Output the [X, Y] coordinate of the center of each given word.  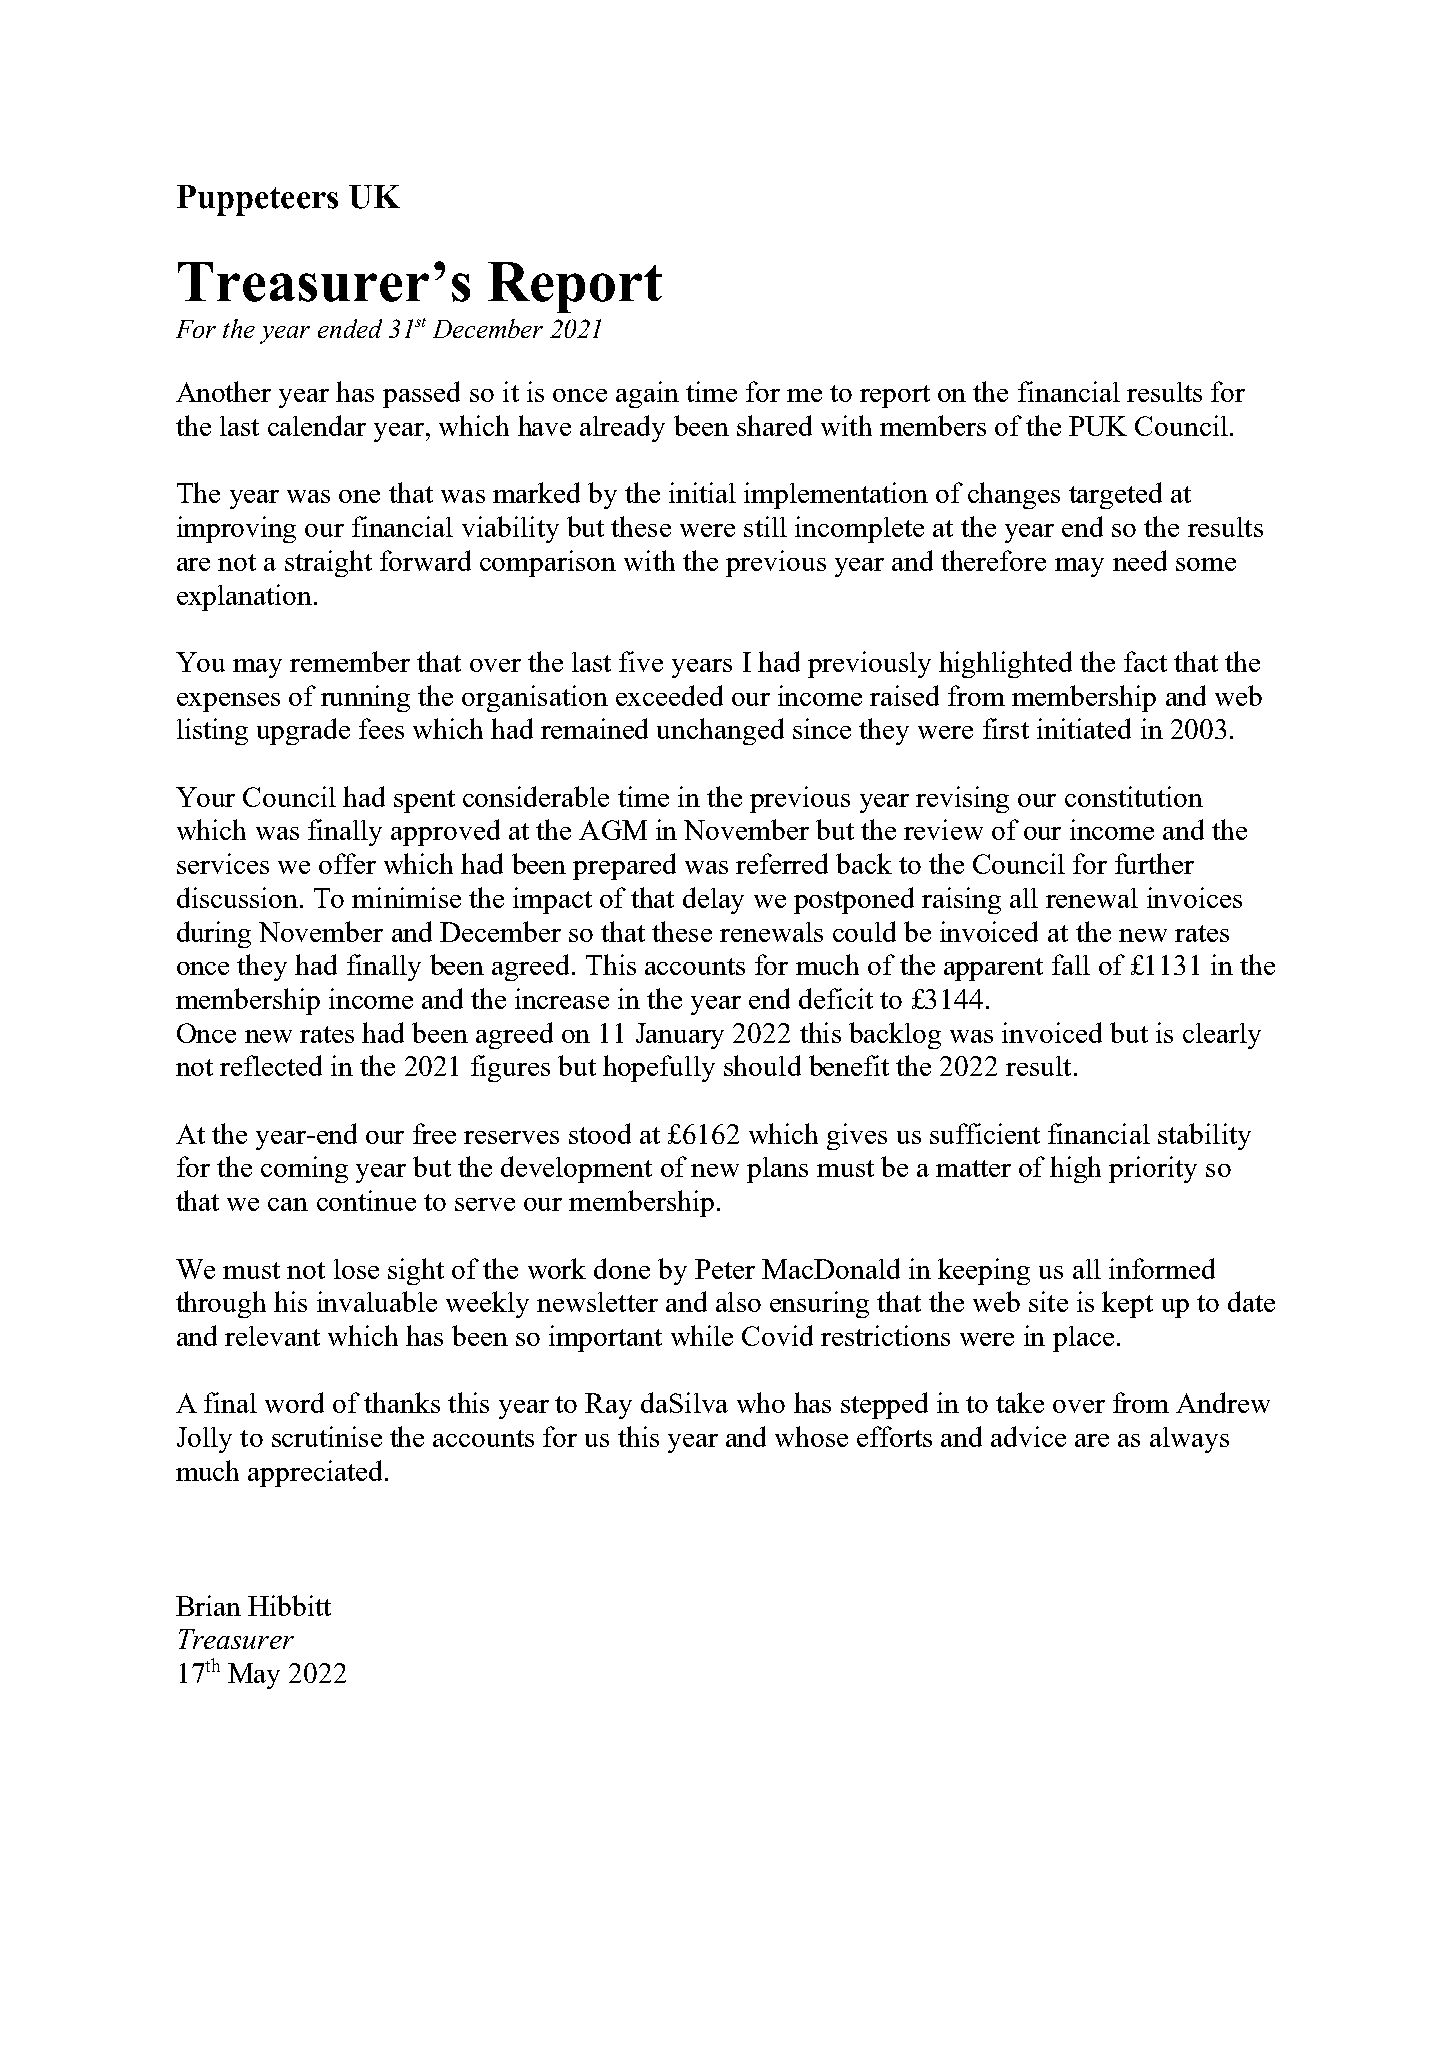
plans [777, 1170]
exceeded [669, 695]
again [647, 394]
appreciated [317, 1473]
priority [1153, 1169]
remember [350, 661]
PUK [1098, 426]
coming [304, 1169]
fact [1145, 661]
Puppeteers [257, 200]
